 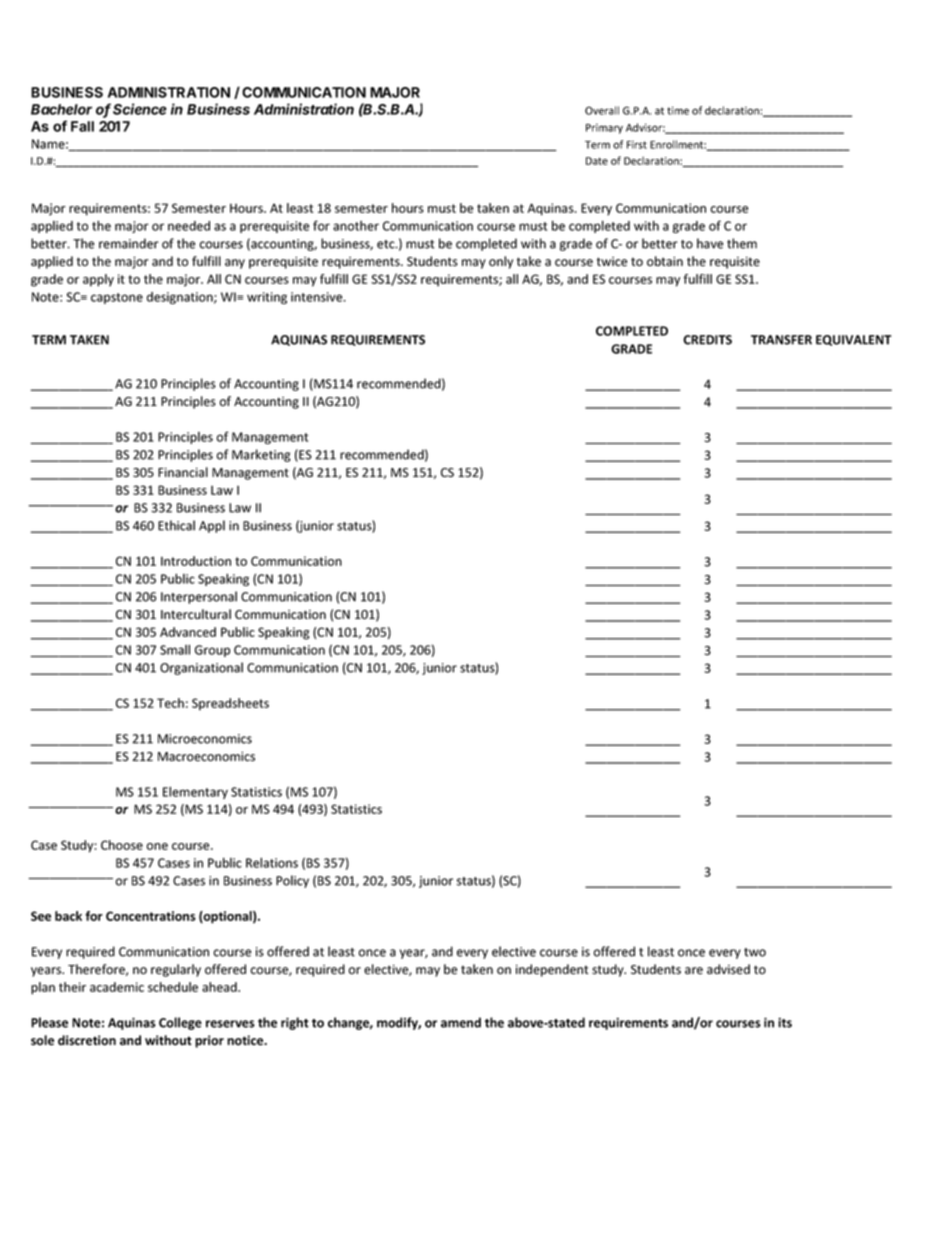 What do you see at coordinates (597, 161) in the image?
I see `Date` at bounding box center [597, 161].
